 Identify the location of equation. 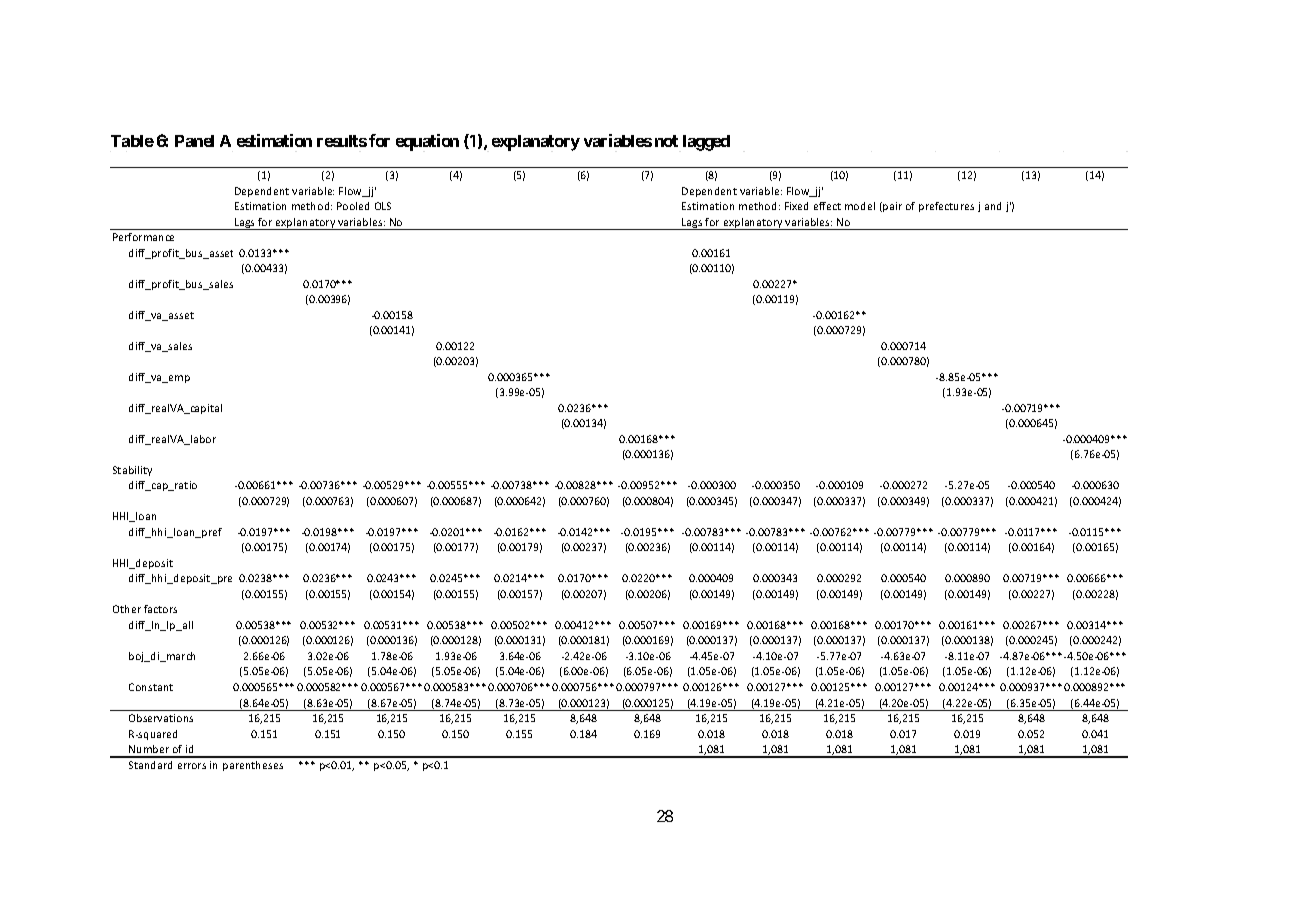
(427, 142).
